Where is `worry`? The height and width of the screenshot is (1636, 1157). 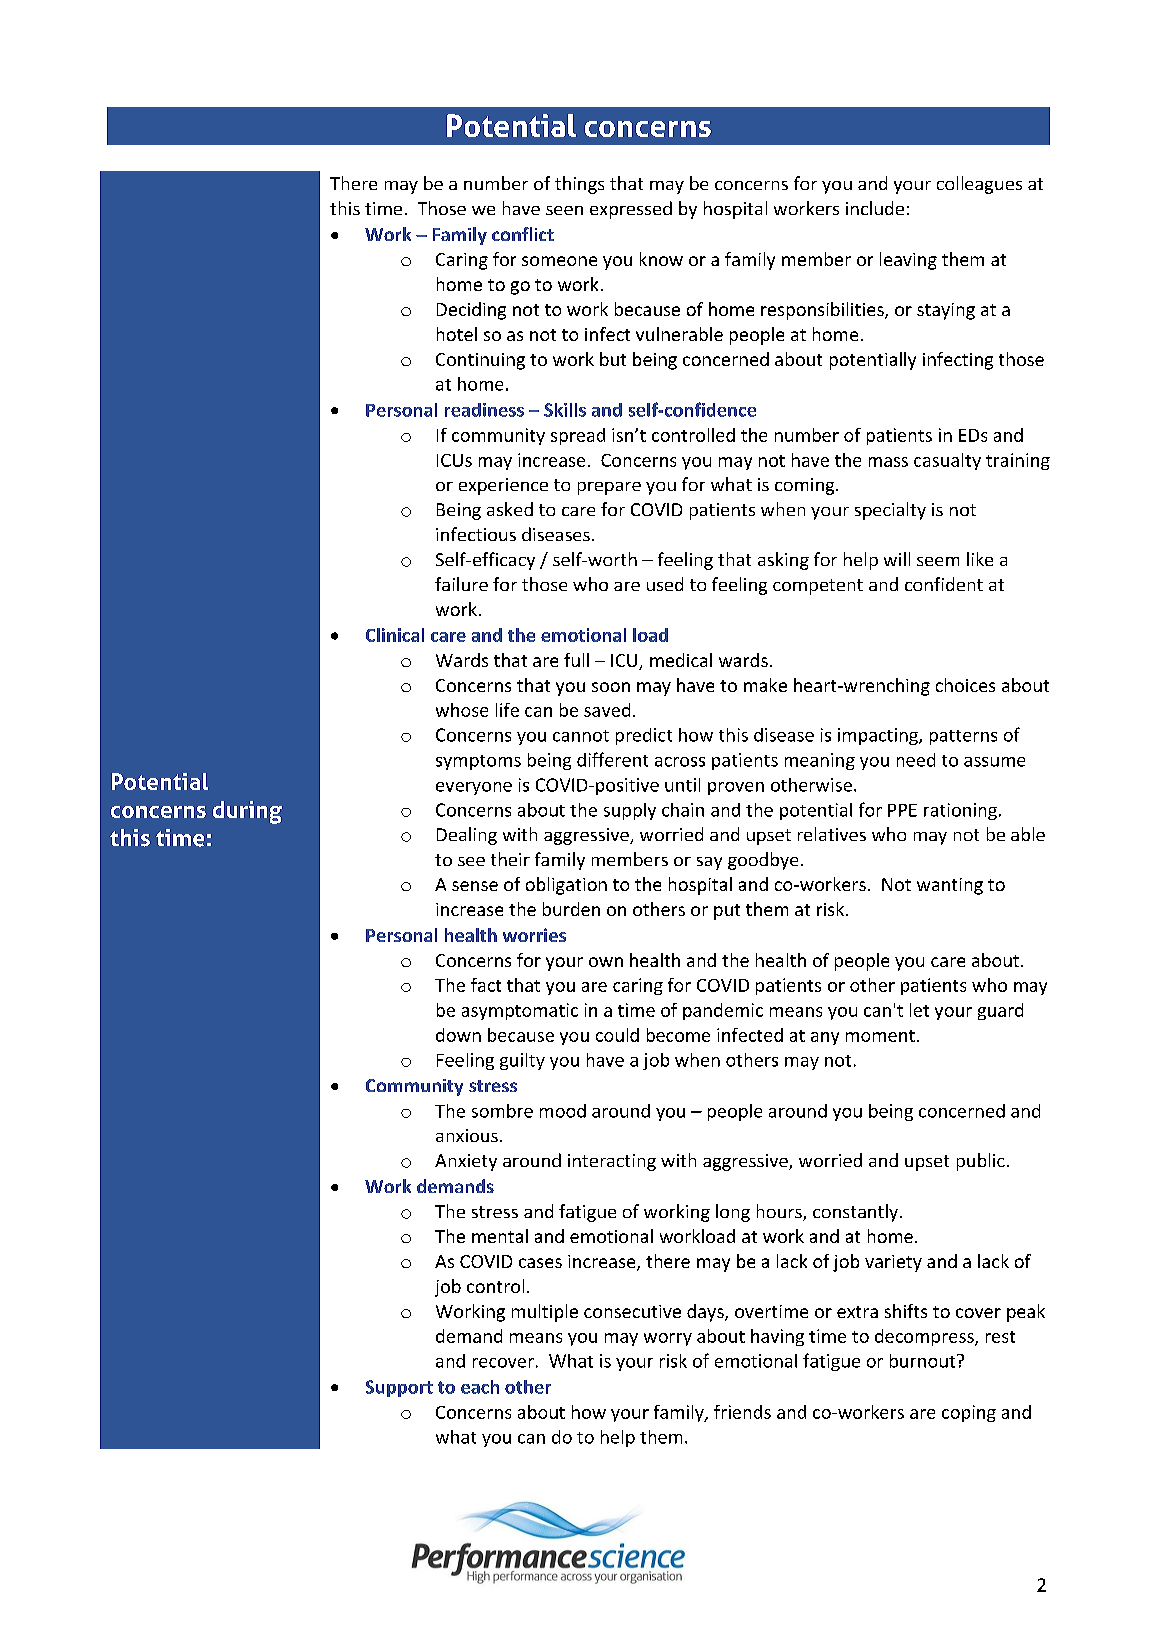 worry is located at coordinates (668, 1339).
